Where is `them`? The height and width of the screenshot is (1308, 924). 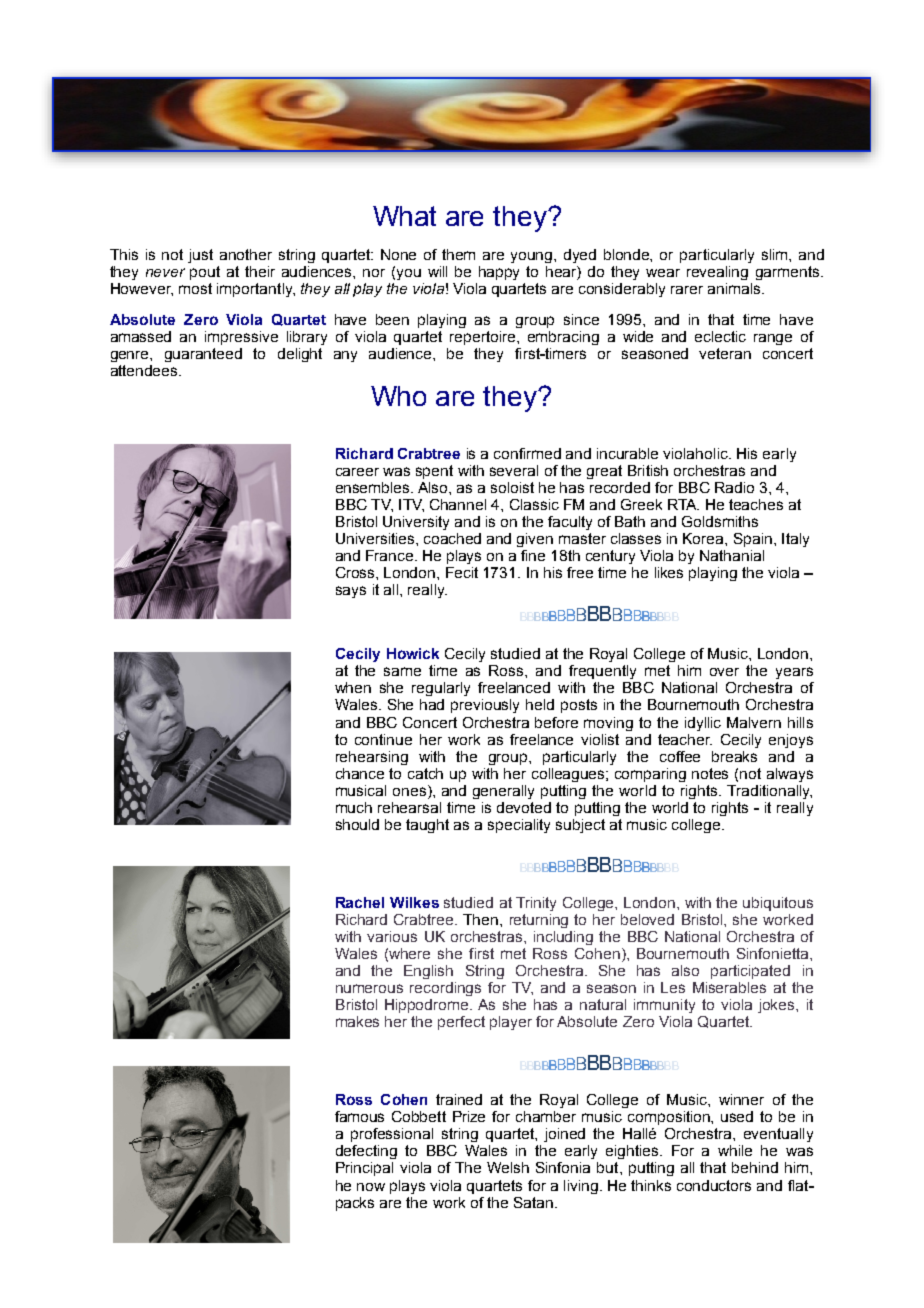 them is located at coordinates (458, 254).
